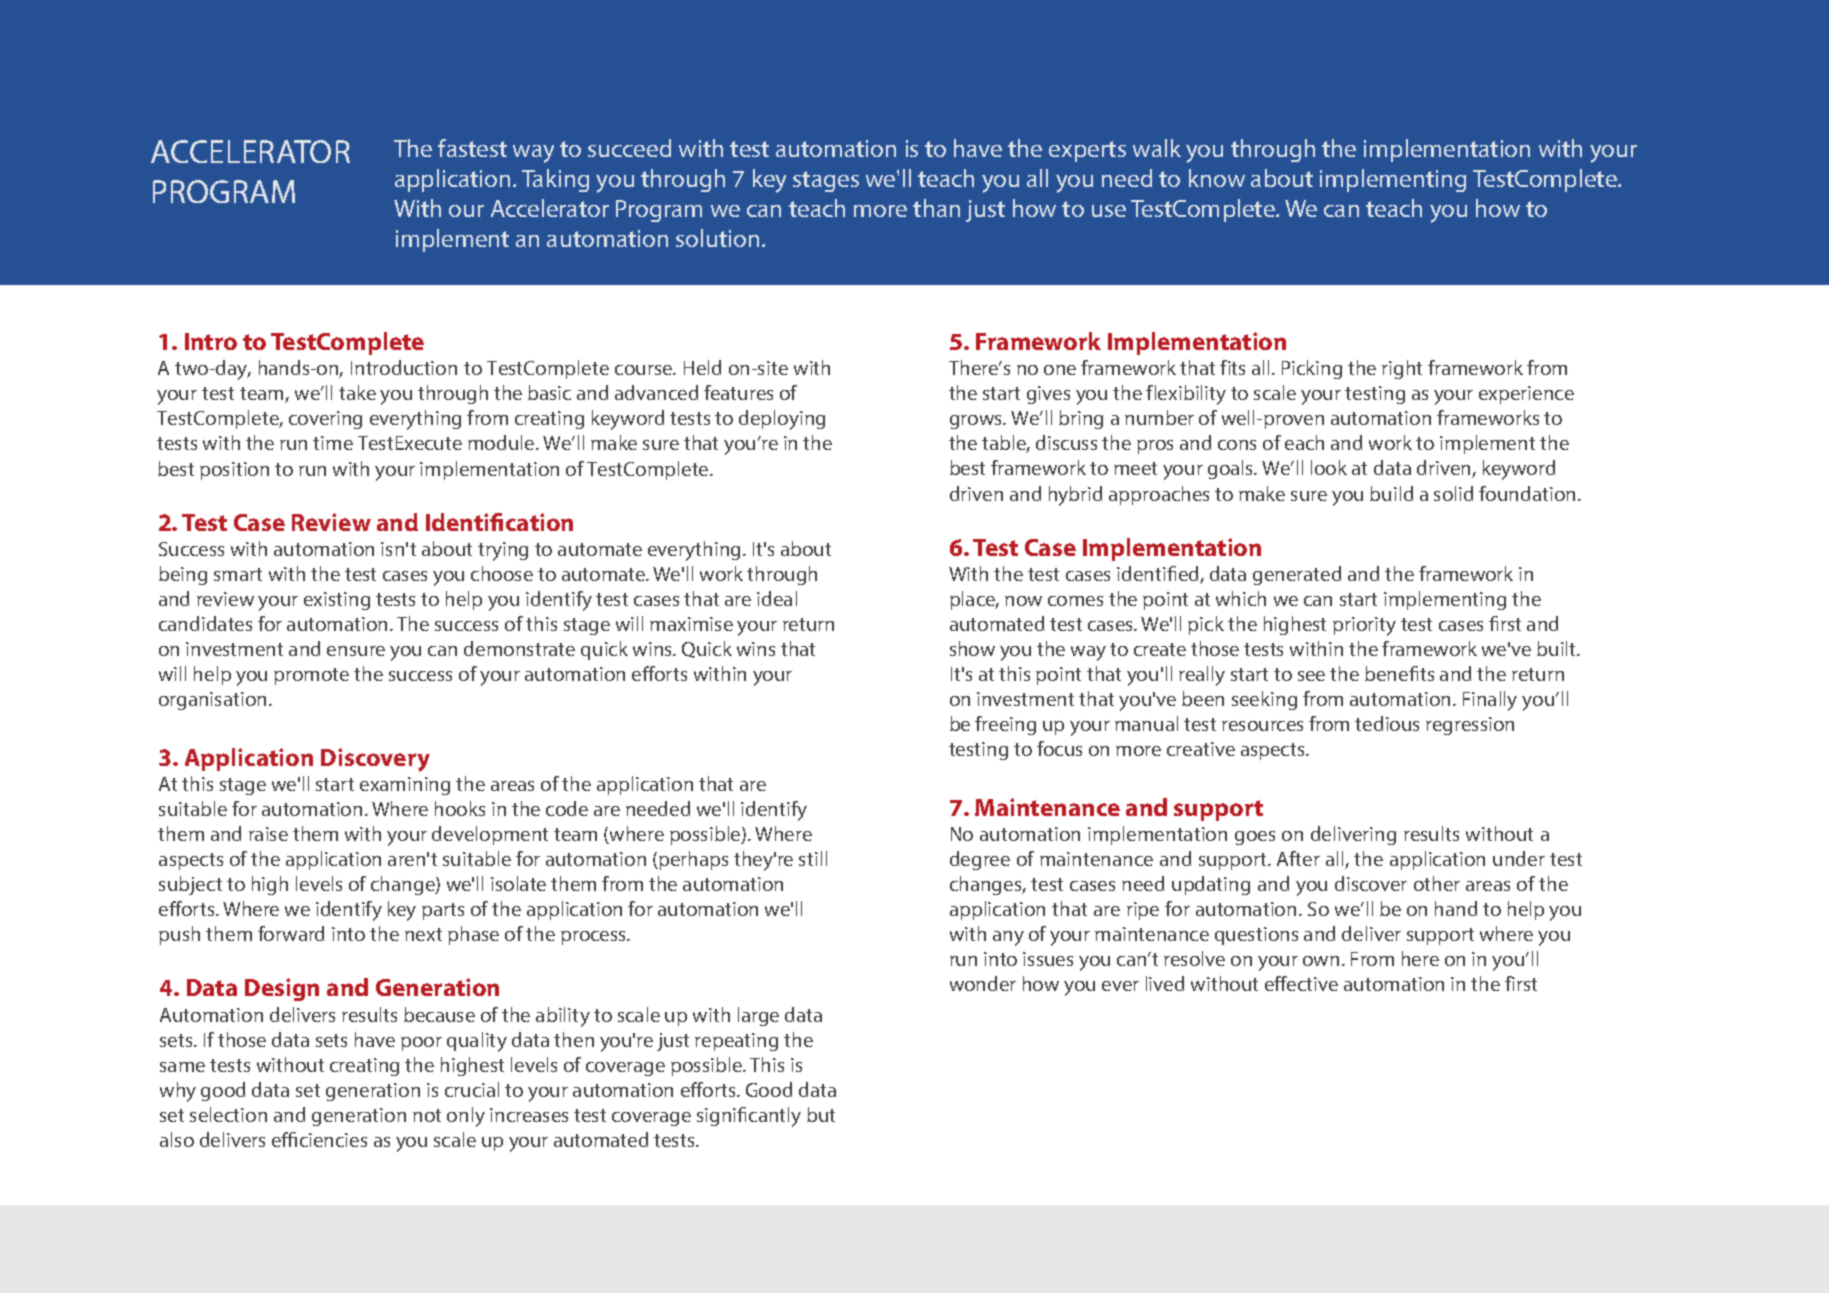 The height and width of the screenshot is (1293, 1829). What do you see at coordinates (311, 676) in the screenshot?
I see `promote` at bounding box center [311, 676].
